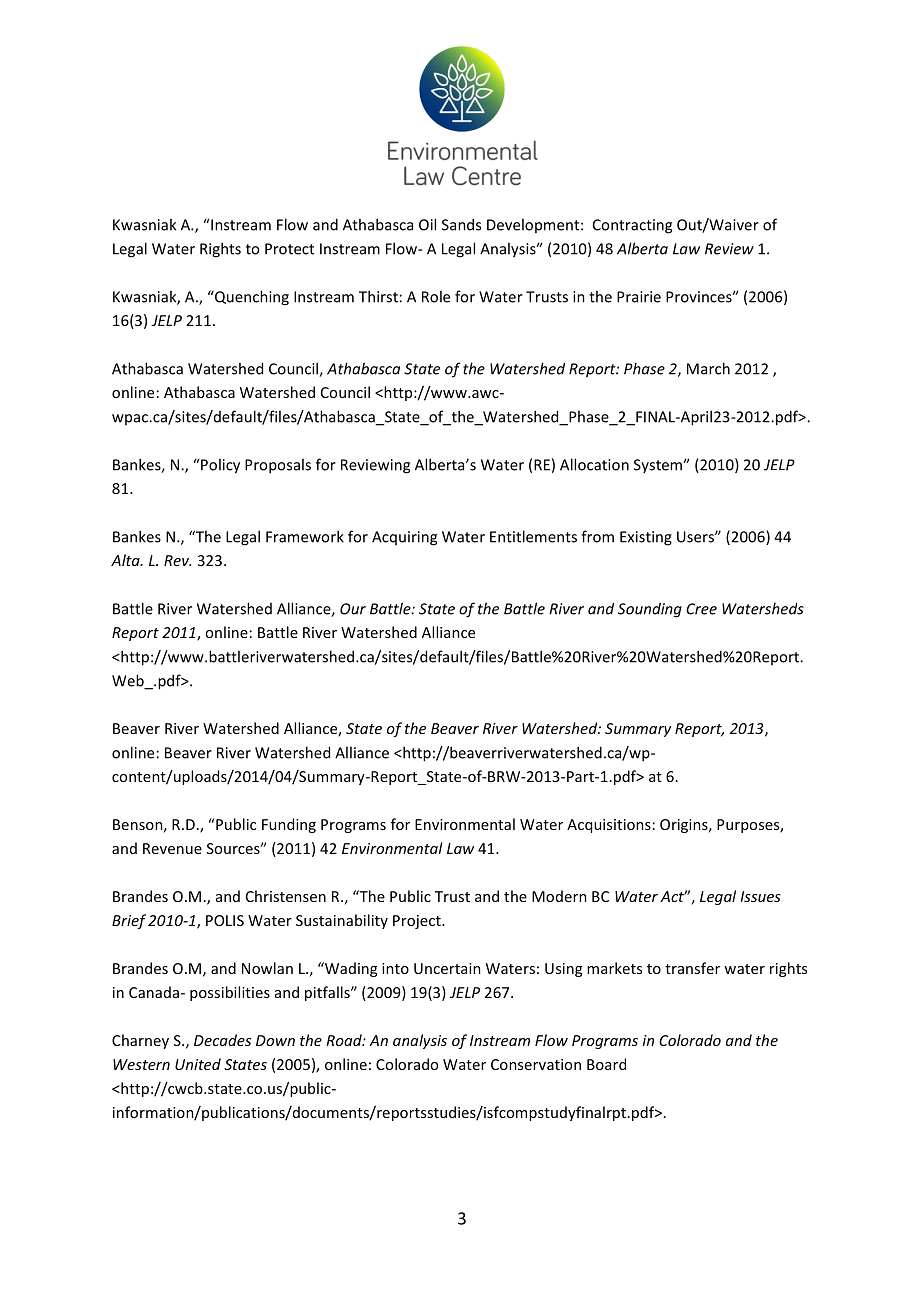  I want to click on Policy, so click(220, 466).
